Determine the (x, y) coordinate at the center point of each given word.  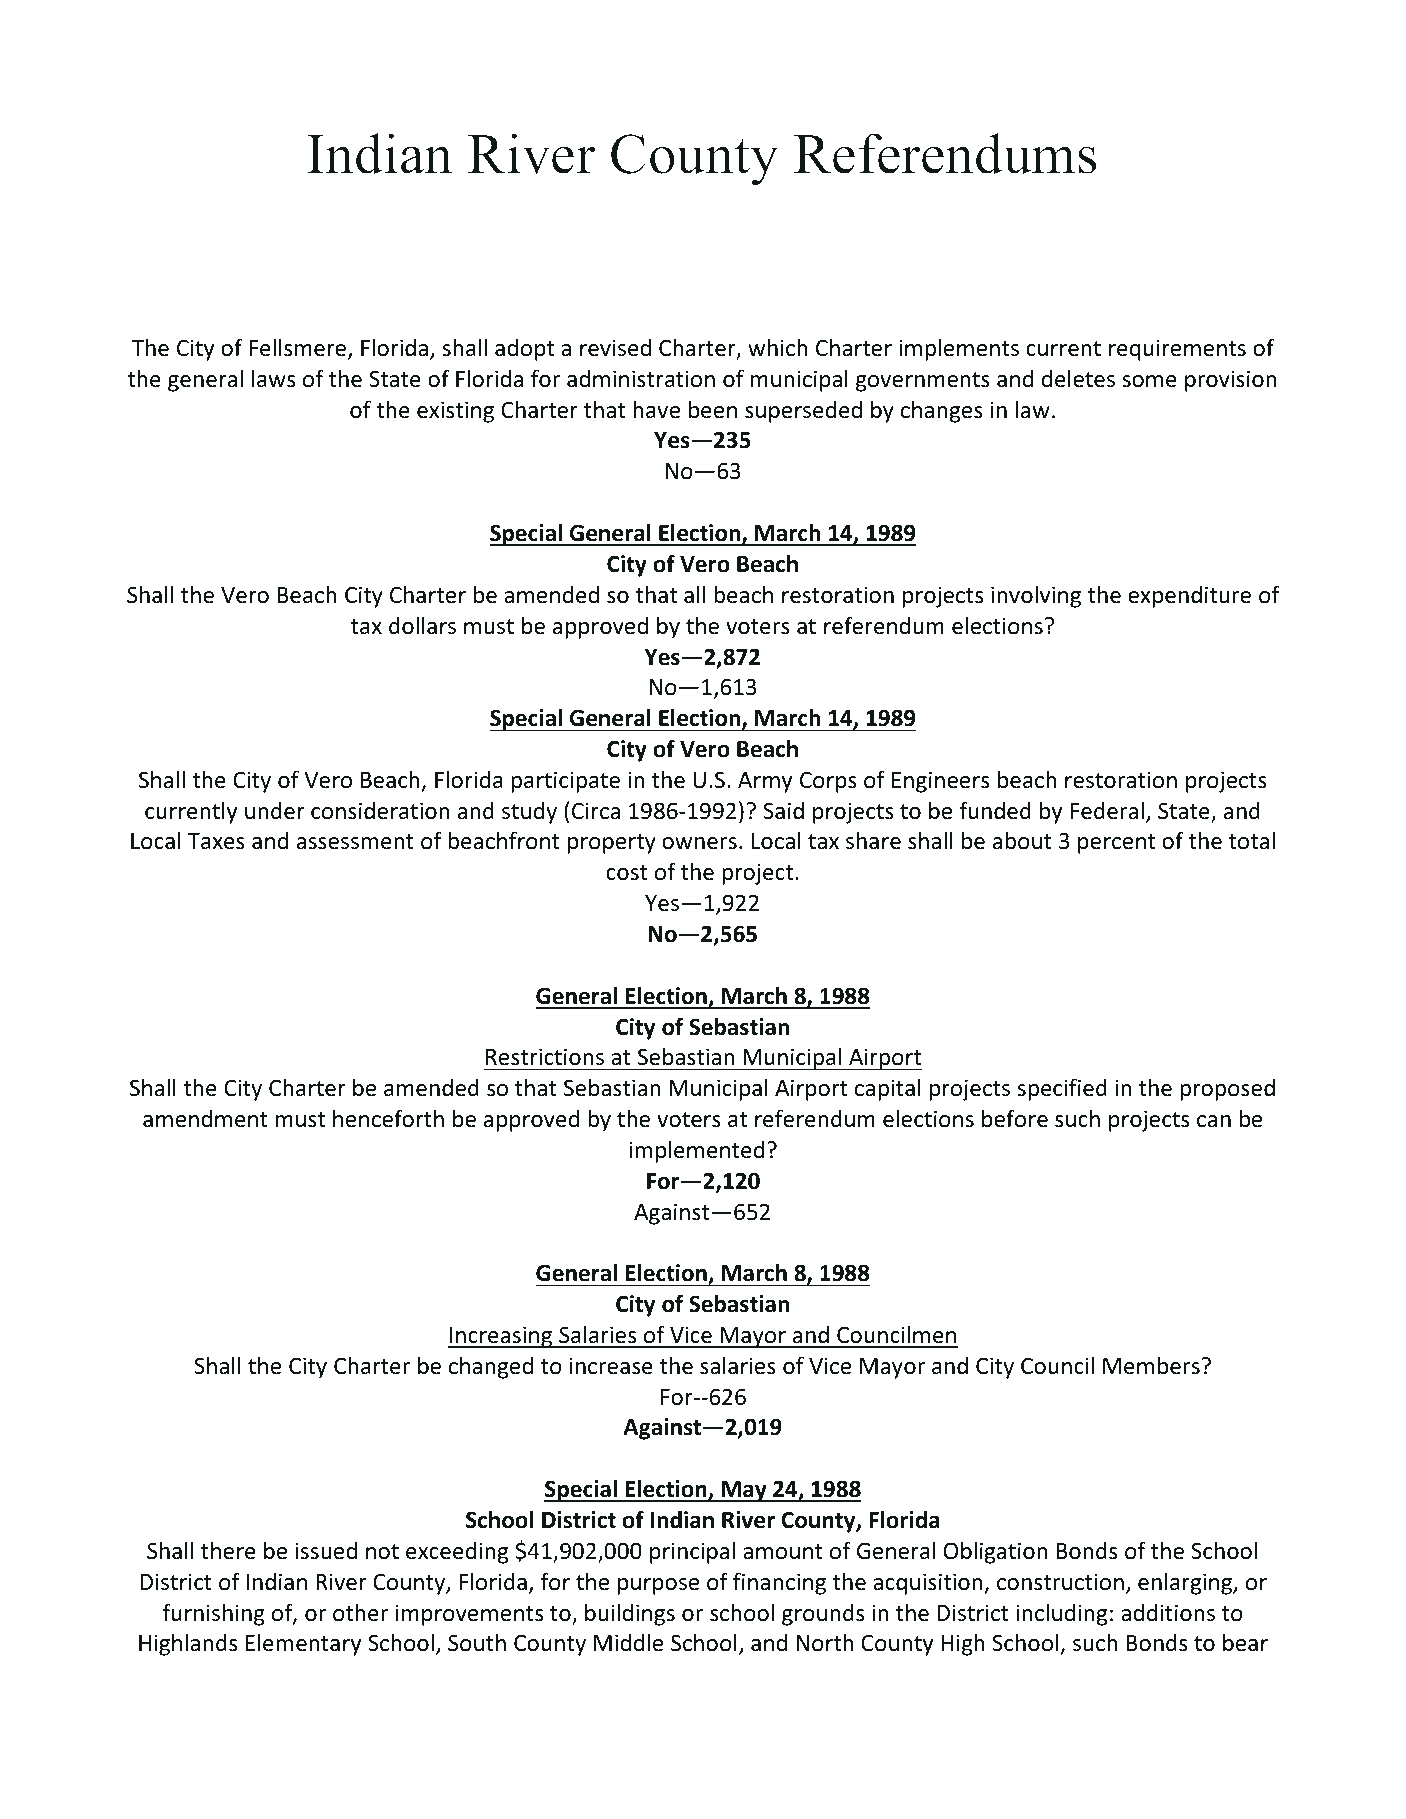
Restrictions (545, 1057)
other (360, 1612)
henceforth (388, 1118)
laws (273, 378)
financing (779, 1583)
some (1149, 381)
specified (1062, 1089)
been (713, 409)
